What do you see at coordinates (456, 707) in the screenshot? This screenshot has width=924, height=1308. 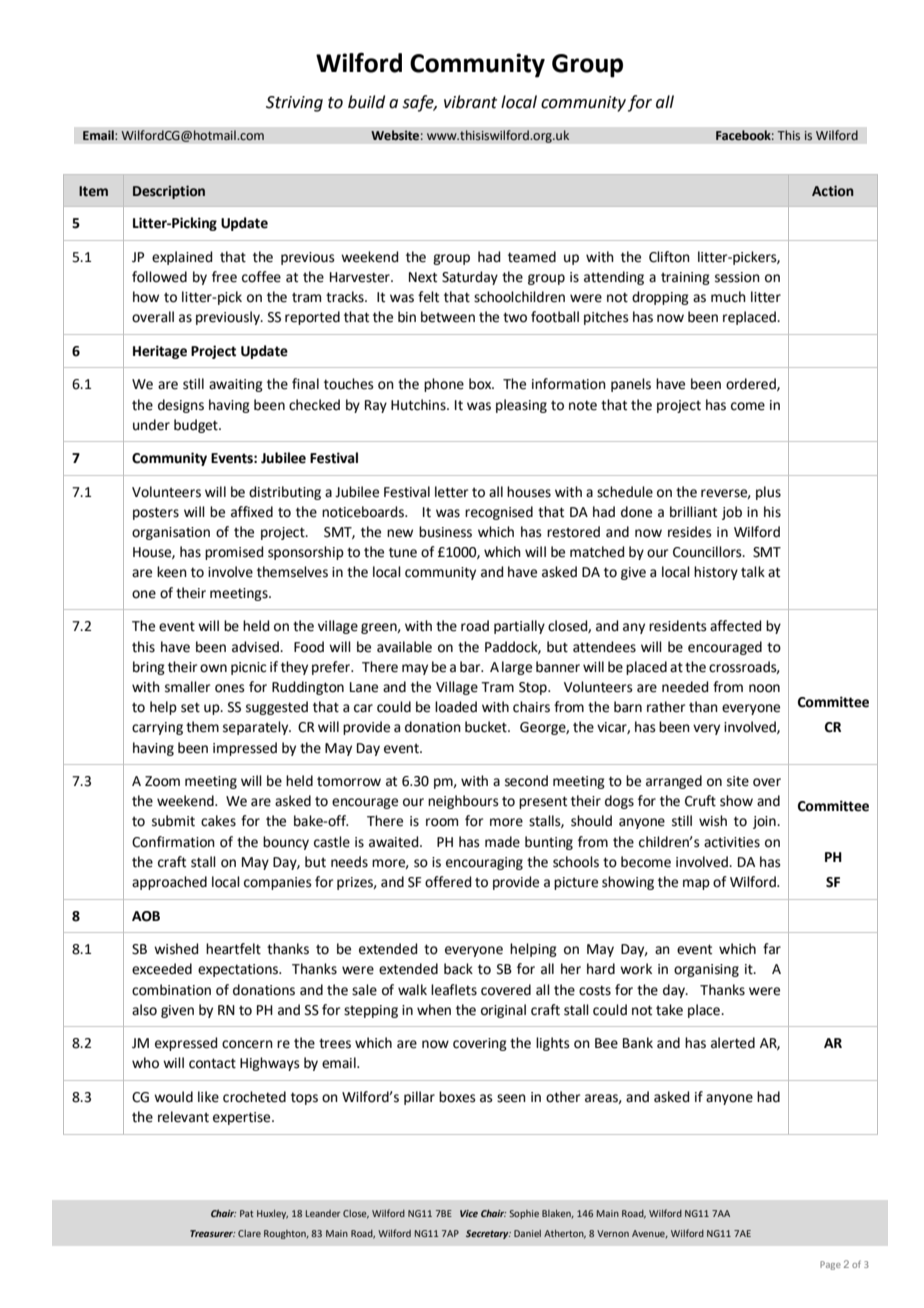 I see `loaded` at bounding box center [456, 707].
